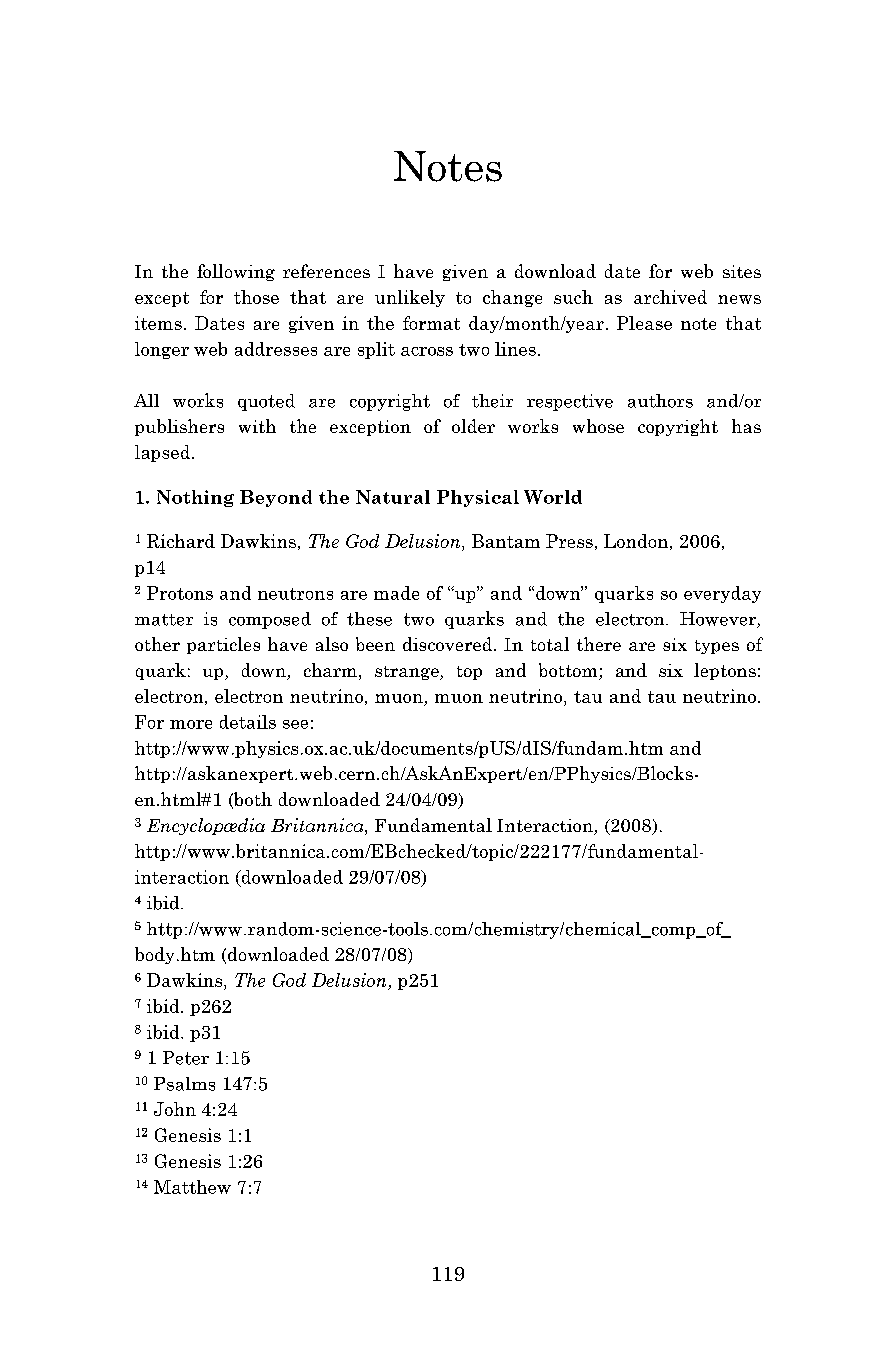 The image size is (896, 1345). What do you see at coordinates (256, 297) in the screenshot?
I see `those` at bounding box center [256, 297].
